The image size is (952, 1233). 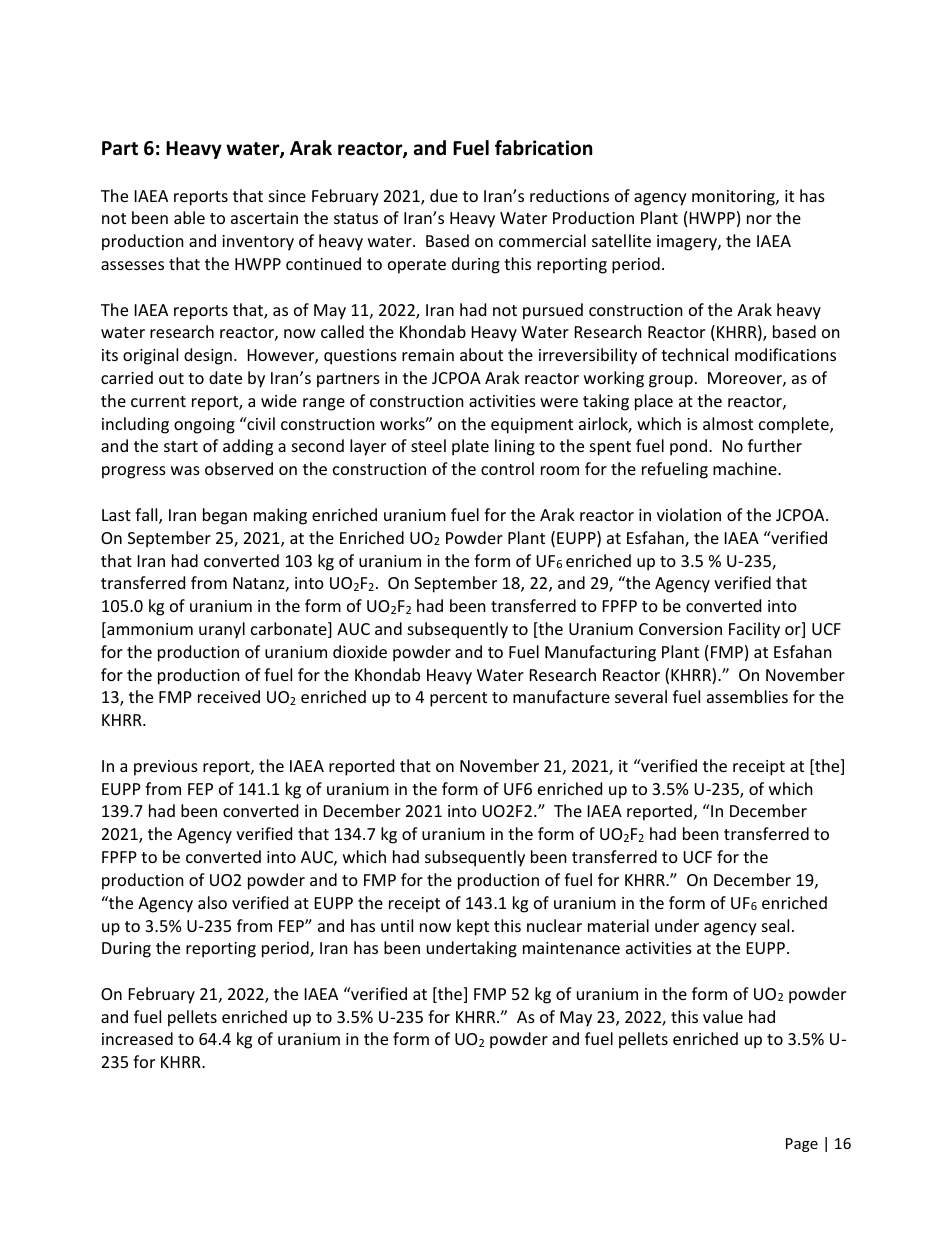 I want to click on able, so click(x=189, y=217).
